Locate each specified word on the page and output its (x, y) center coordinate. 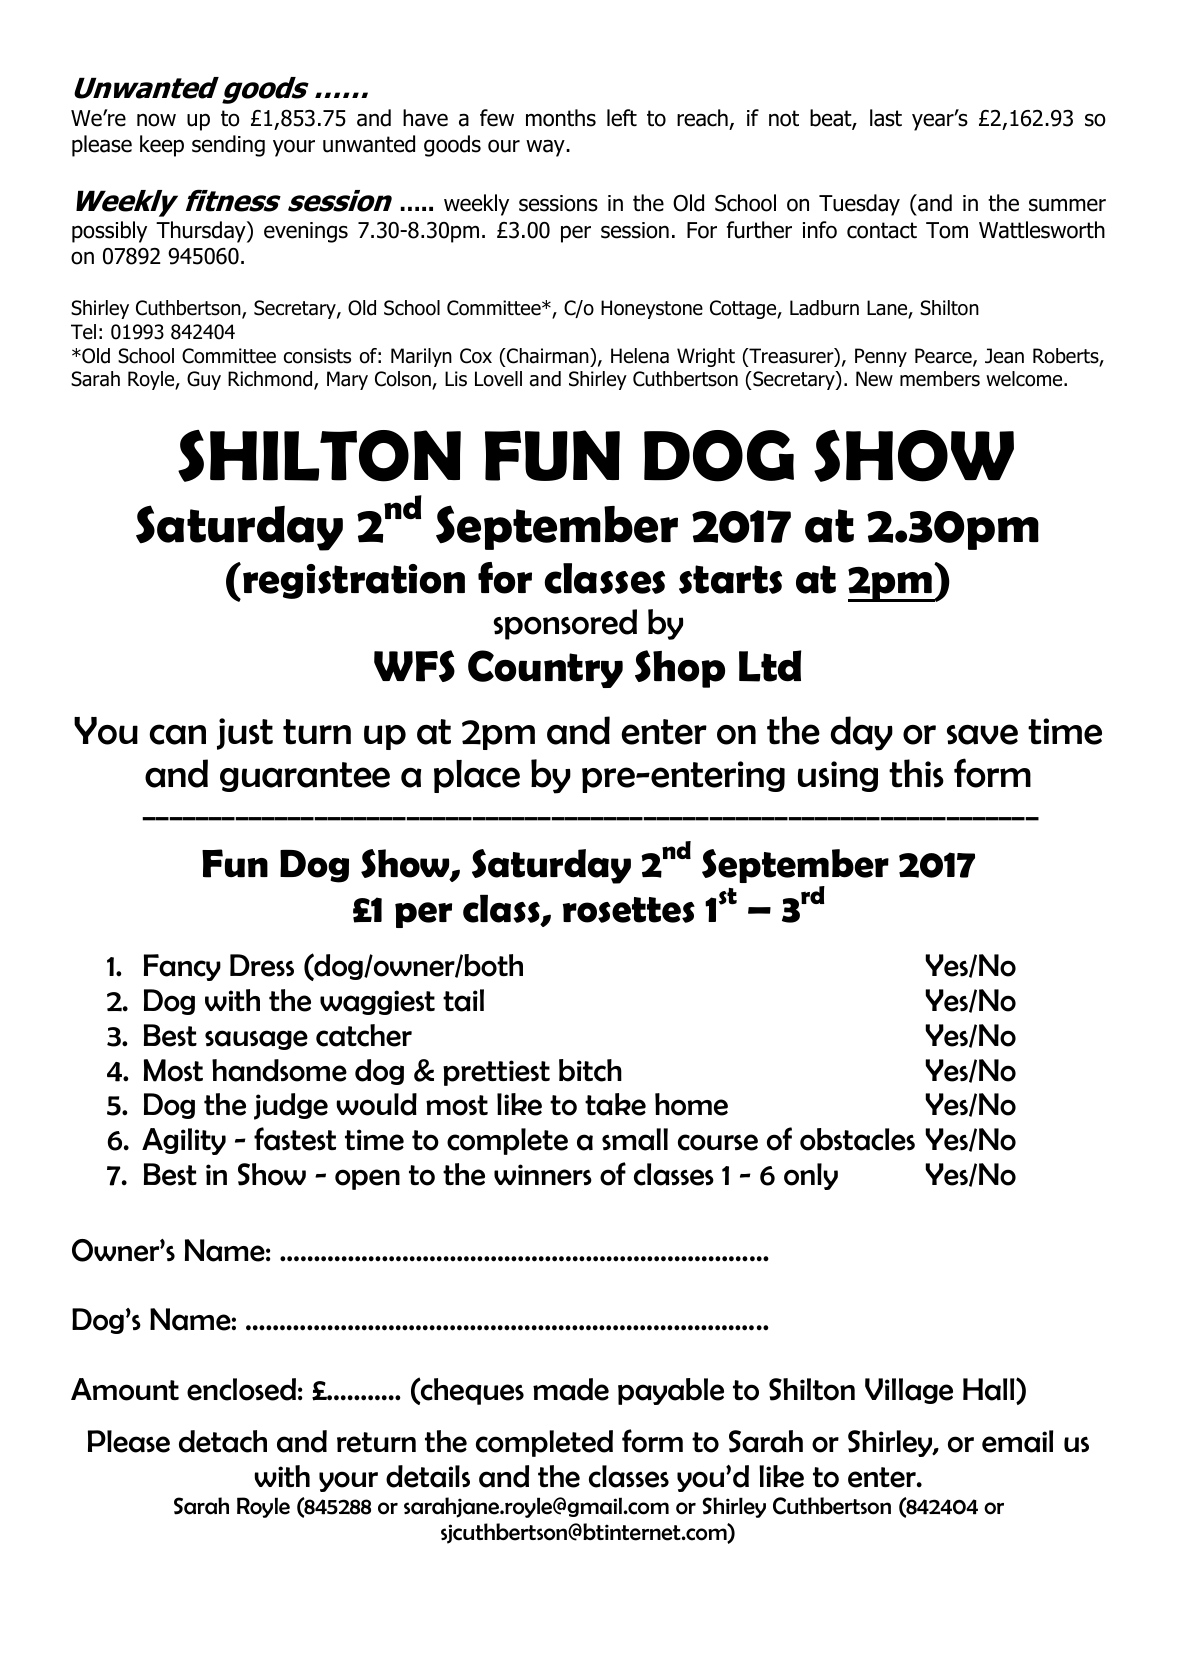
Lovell (498, 379)
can (177, 734)
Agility (184, 1141)
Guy (204, 380)
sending (228, 146)
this (916, 773)
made (571, 1389)
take (615, 1104)
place (477, 776)
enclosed (241, 1389)
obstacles (857, 1139)
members (940, 379)
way (546, 148)
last (886, 118)
